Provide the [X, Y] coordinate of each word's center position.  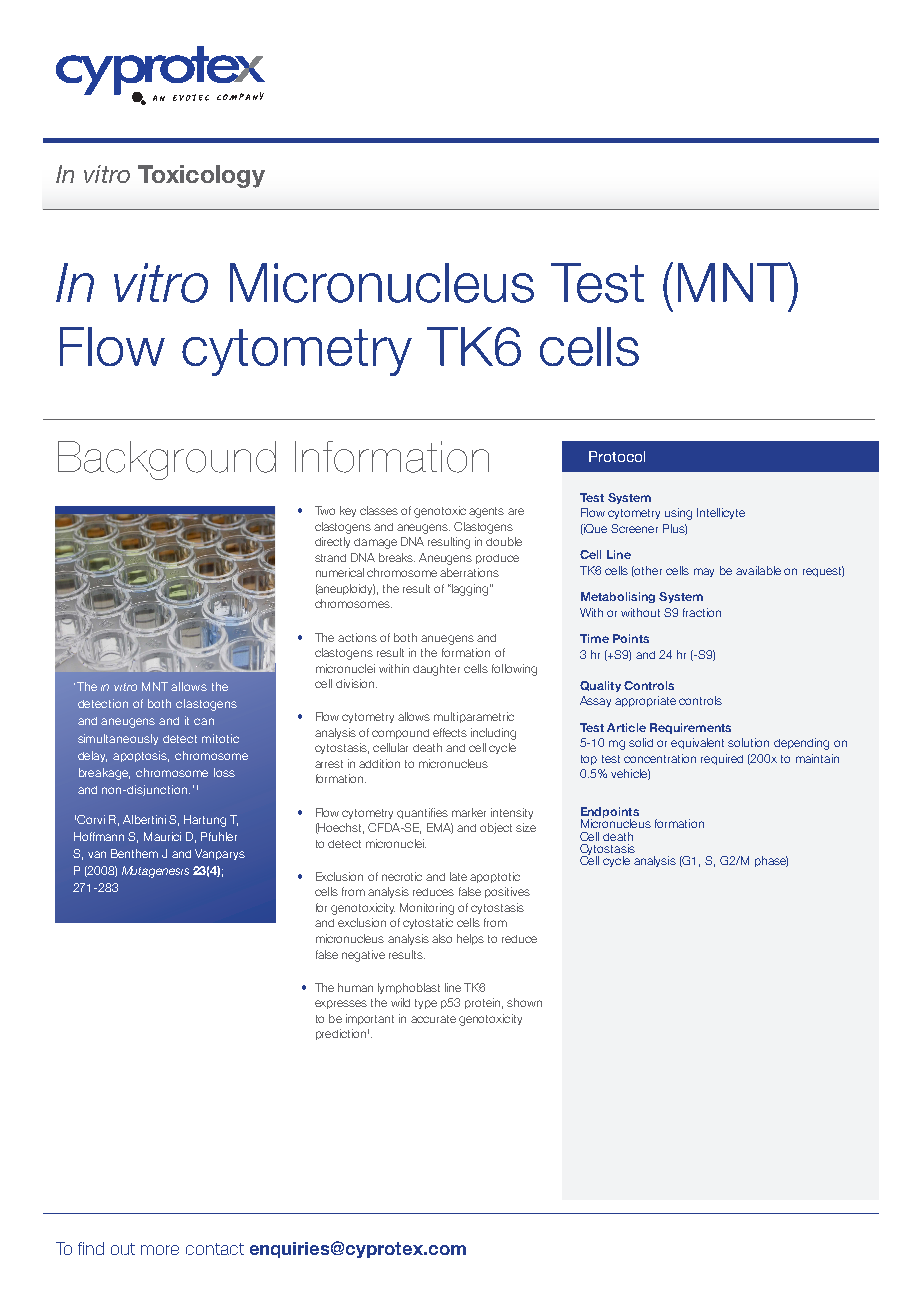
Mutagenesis [155, 872]
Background [167, 460]
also [442, 938]
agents [486, 512]
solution [748, 742]
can [204, 721]
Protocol [617, 456]
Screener [634, 528]
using [678, 514]
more [160, 1250]
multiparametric [474, 717]
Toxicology [201, 176]
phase [771, 861]
